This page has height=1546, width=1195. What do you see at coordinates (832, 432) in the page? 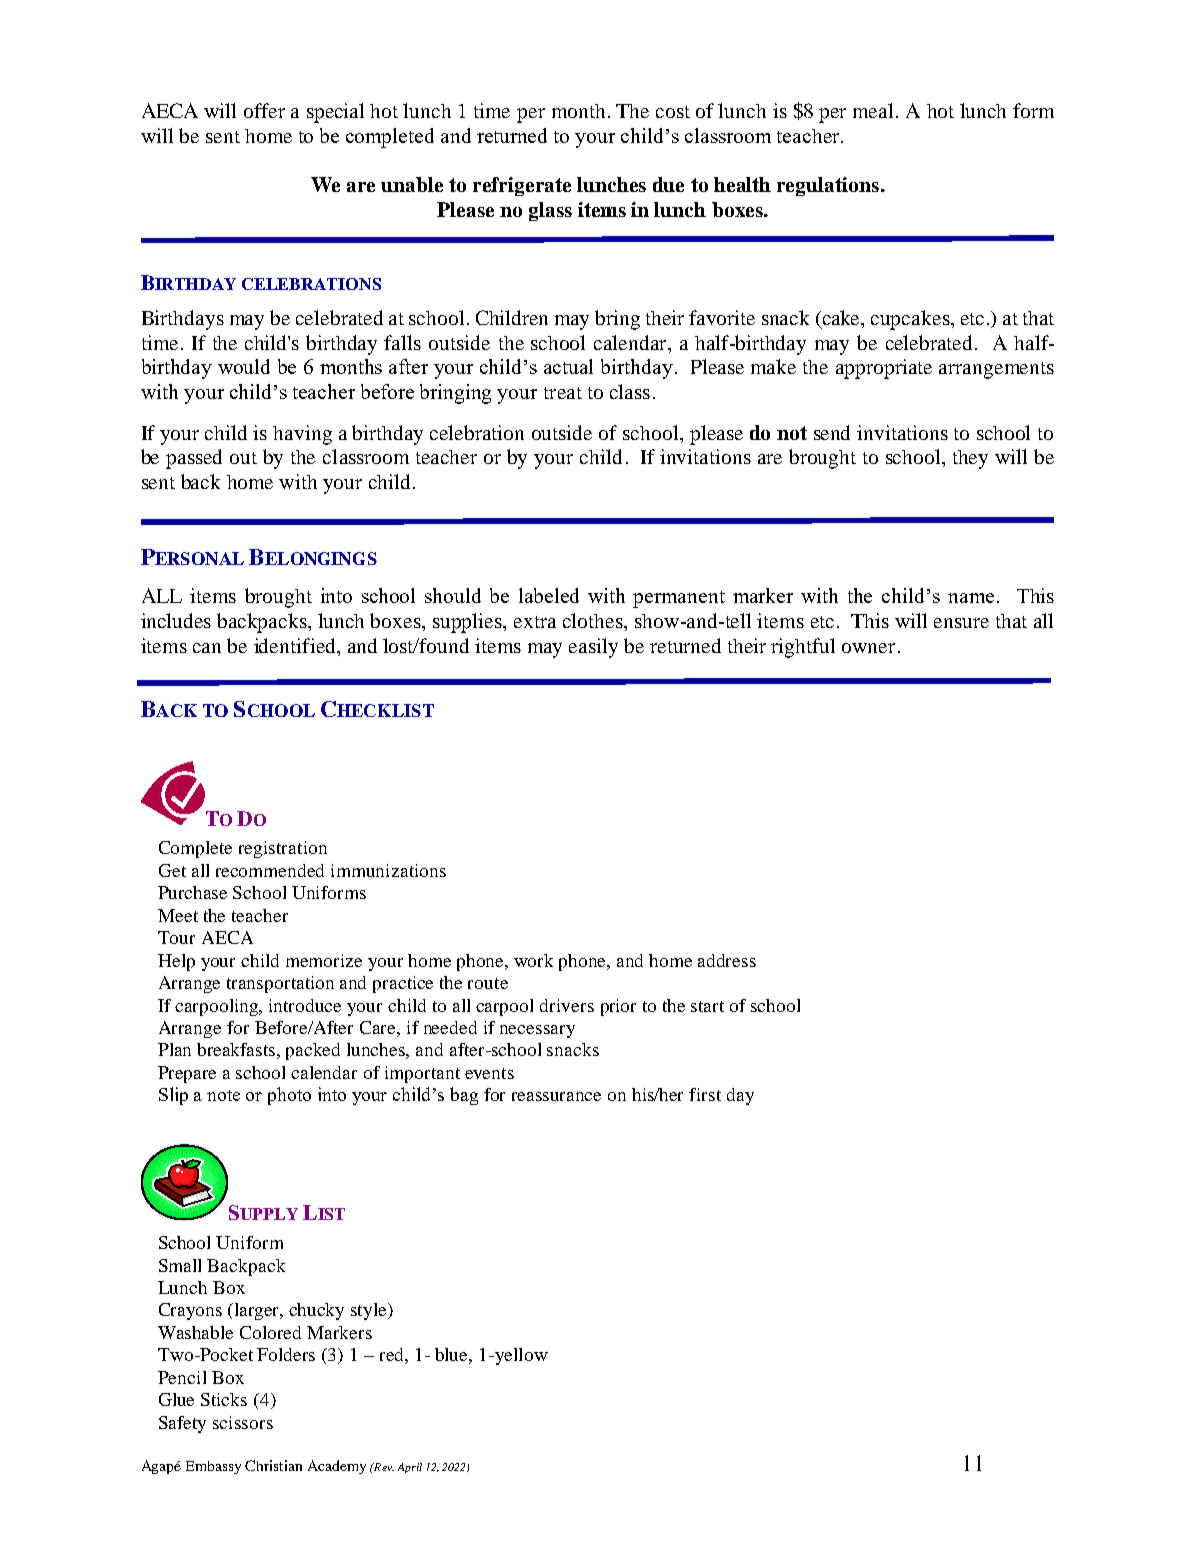
I see `send` at bounding box center [832, 432].
